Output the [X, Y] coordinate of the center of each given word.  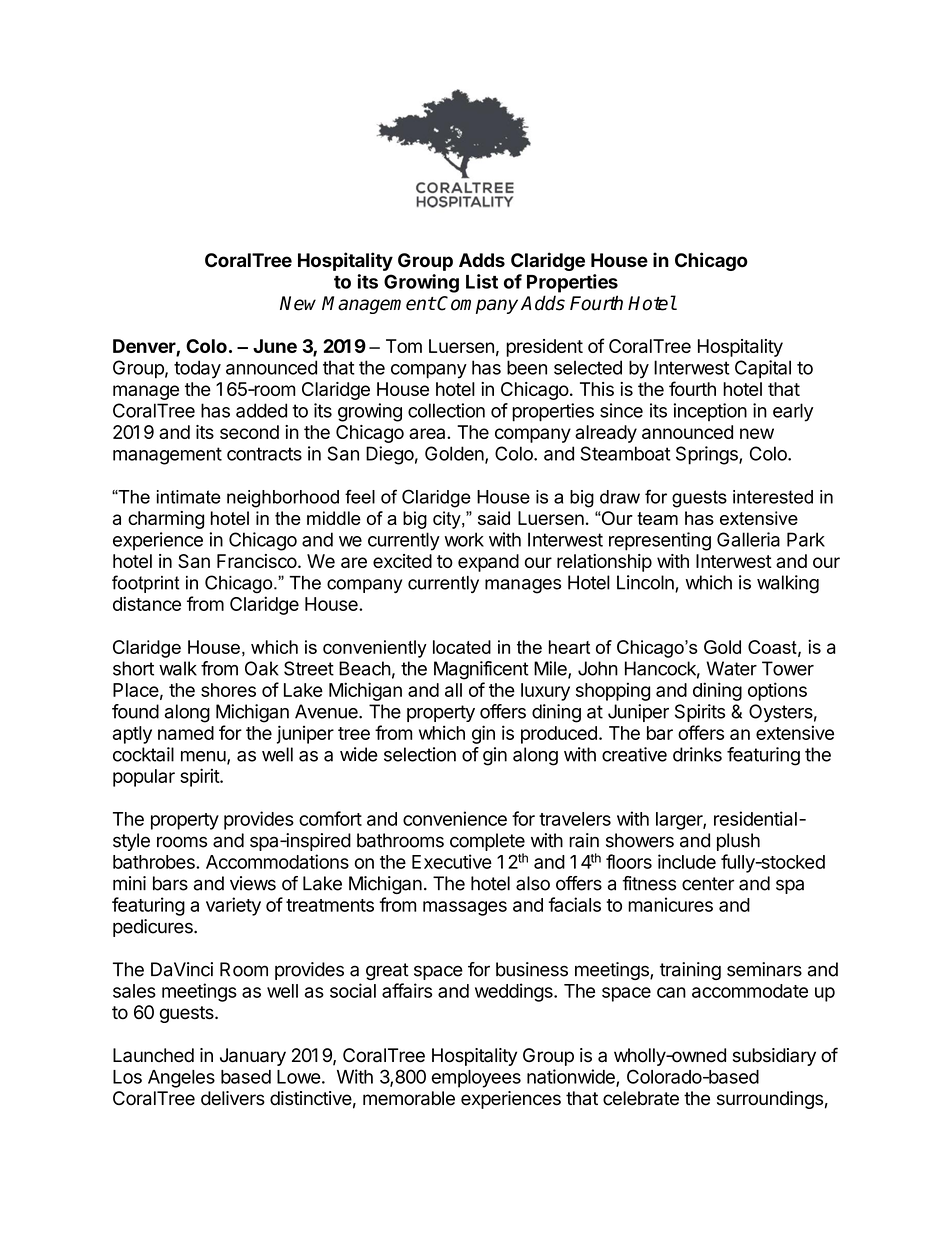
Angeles [181, 1079]
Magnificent [481, 670]
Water [731, 668]
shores [228, 690]
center [708, 884]
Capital [763, 369]
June [275, 346]
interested [773, 497]
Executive [452, 861]
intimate [189, 497]
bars [170, 883]
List [482, 281]
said [494, 518]
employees [476, 1079]
